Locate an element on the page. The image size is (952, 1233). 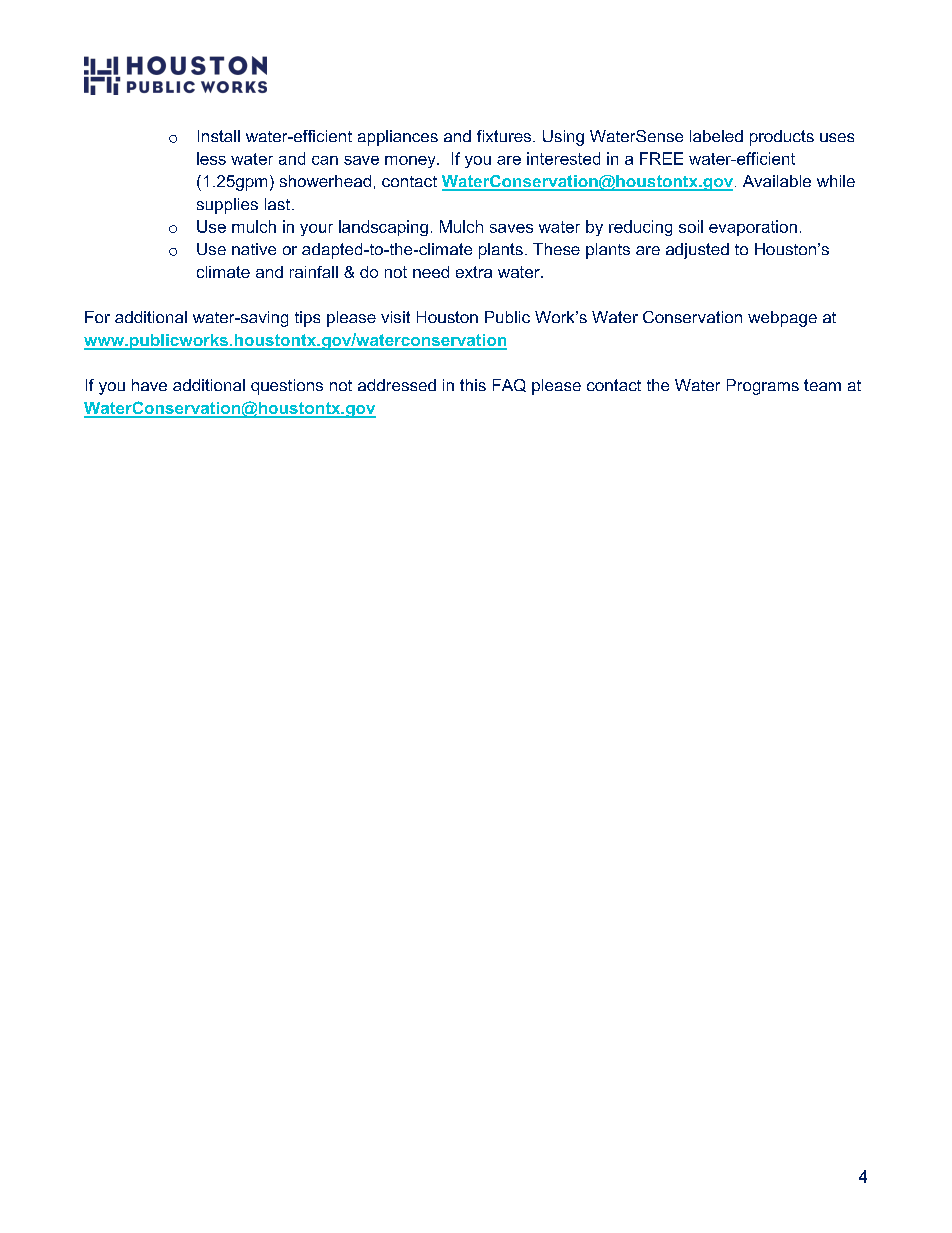
Install is located at coordinates (219, 136).
